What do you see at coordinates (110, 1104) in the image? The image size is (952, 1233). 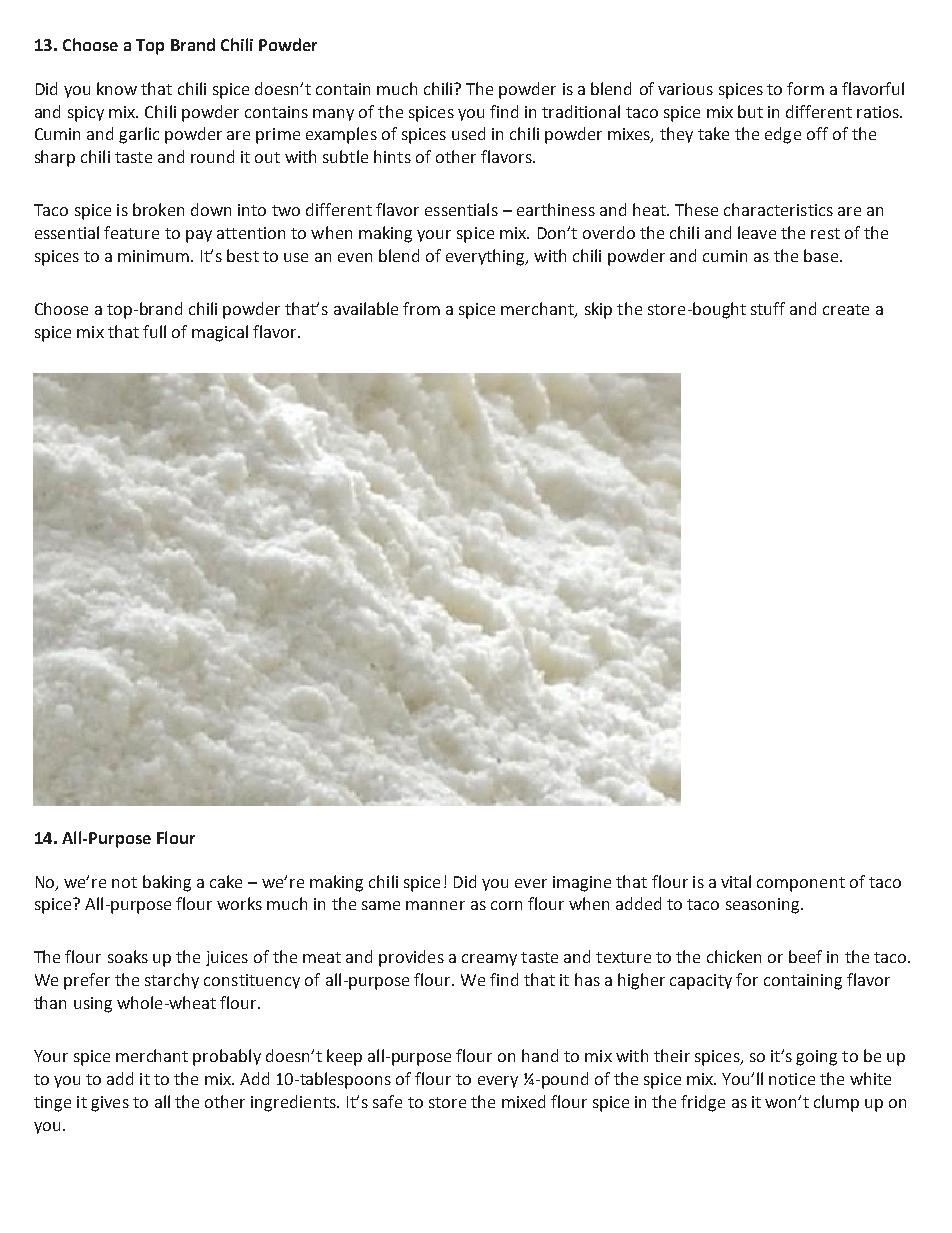 I see `gives` at bounding box center [110, 1104].
